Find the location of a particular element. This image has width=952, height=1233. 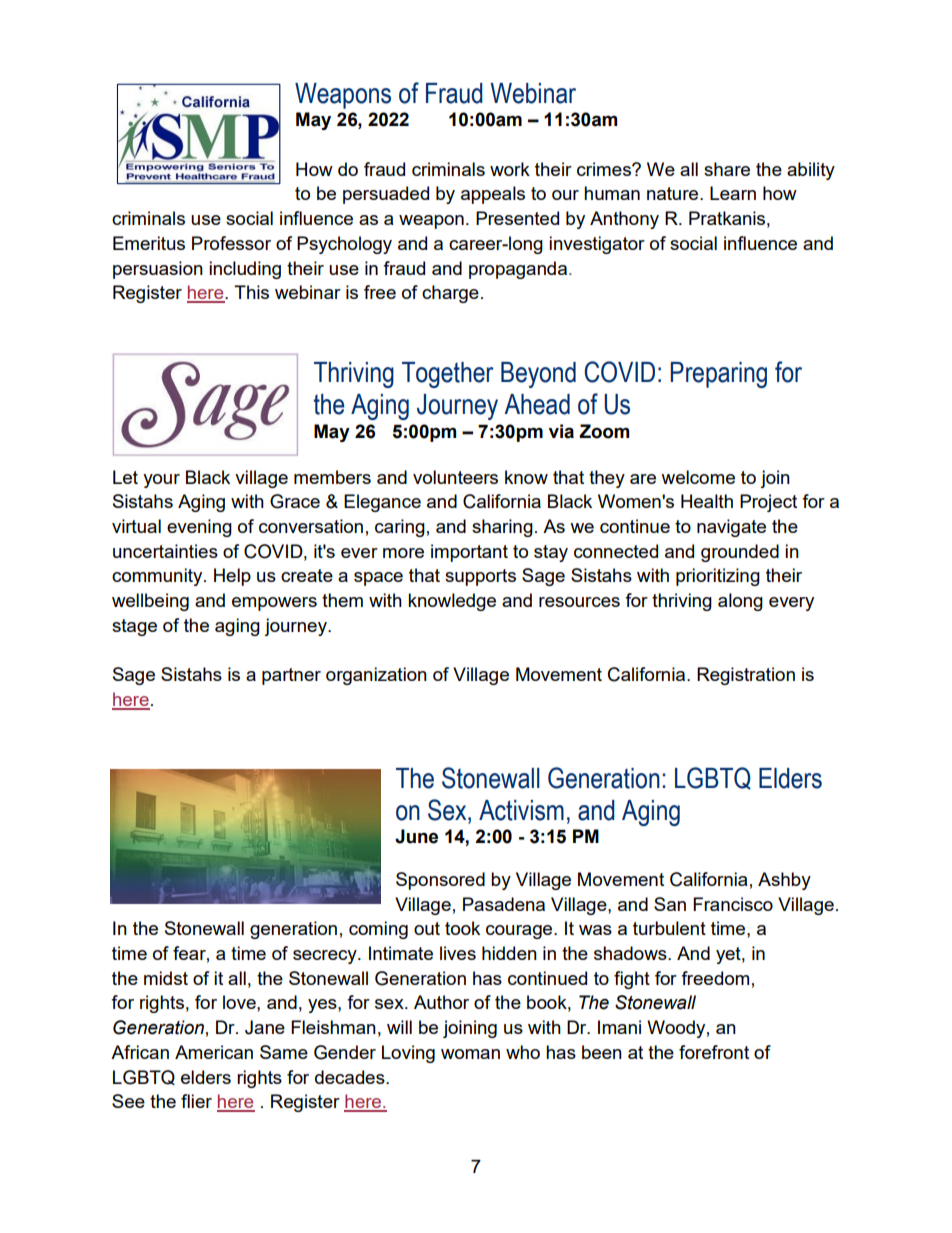

Learn is located at coordinates (733, 193).
